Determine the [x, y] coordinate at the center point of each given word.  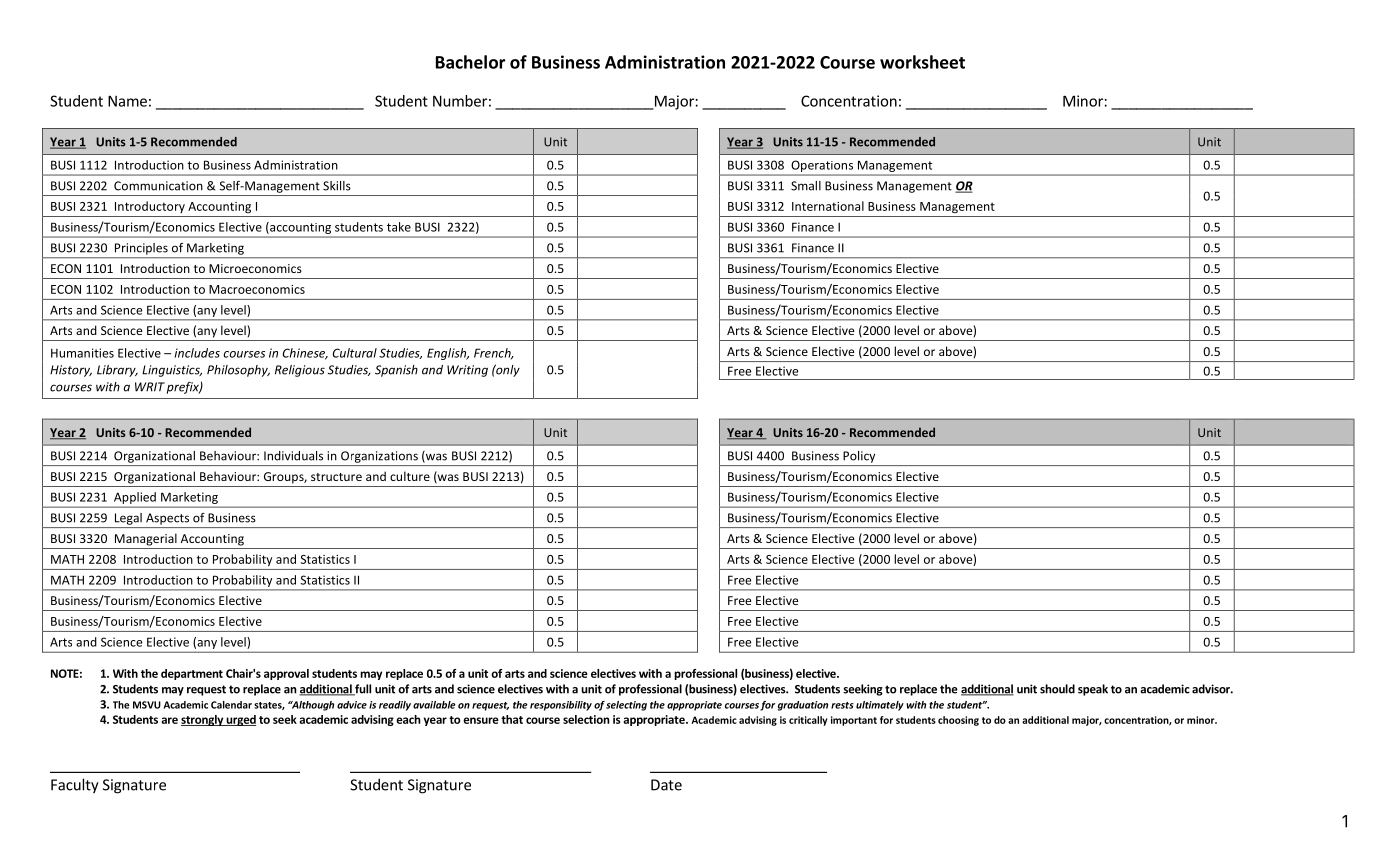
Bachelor [470, 62]
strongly [203, 720]
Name [127, 101]
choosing [958, 721]
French [493, 354]
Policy [859, 457]
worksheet [922, 62]
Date [666, 785]
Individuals [293, 456]
